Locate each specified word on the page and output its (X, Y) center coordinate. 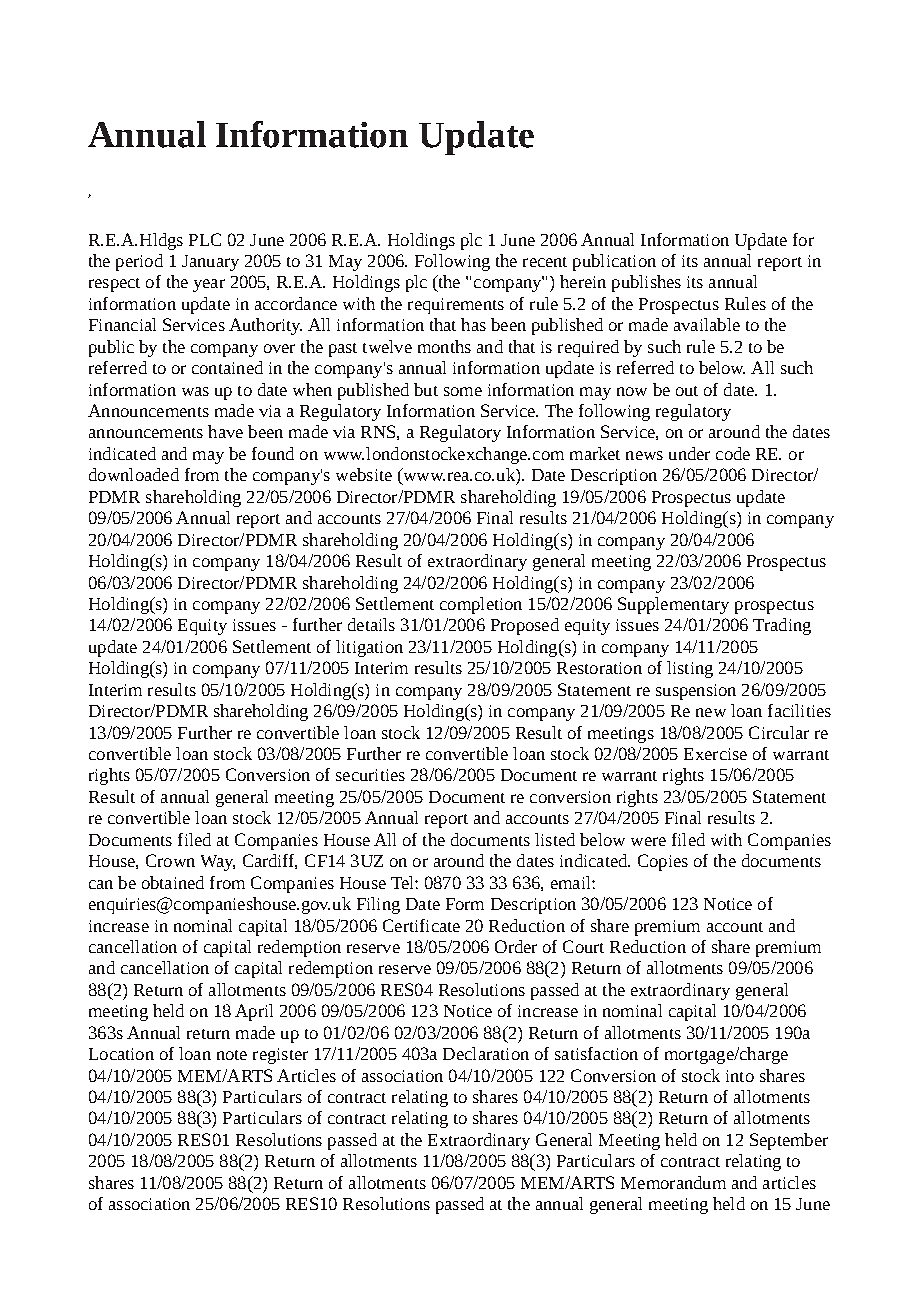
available (707, 324)
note (232, 1055)
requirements (456, 306)
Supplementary (673, 605)
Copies (663, 862)
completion (481, 605)
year (209, 285)
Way (218, 863)
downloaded (134, 474)
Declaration (486, 1053)
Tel (403, 882)
